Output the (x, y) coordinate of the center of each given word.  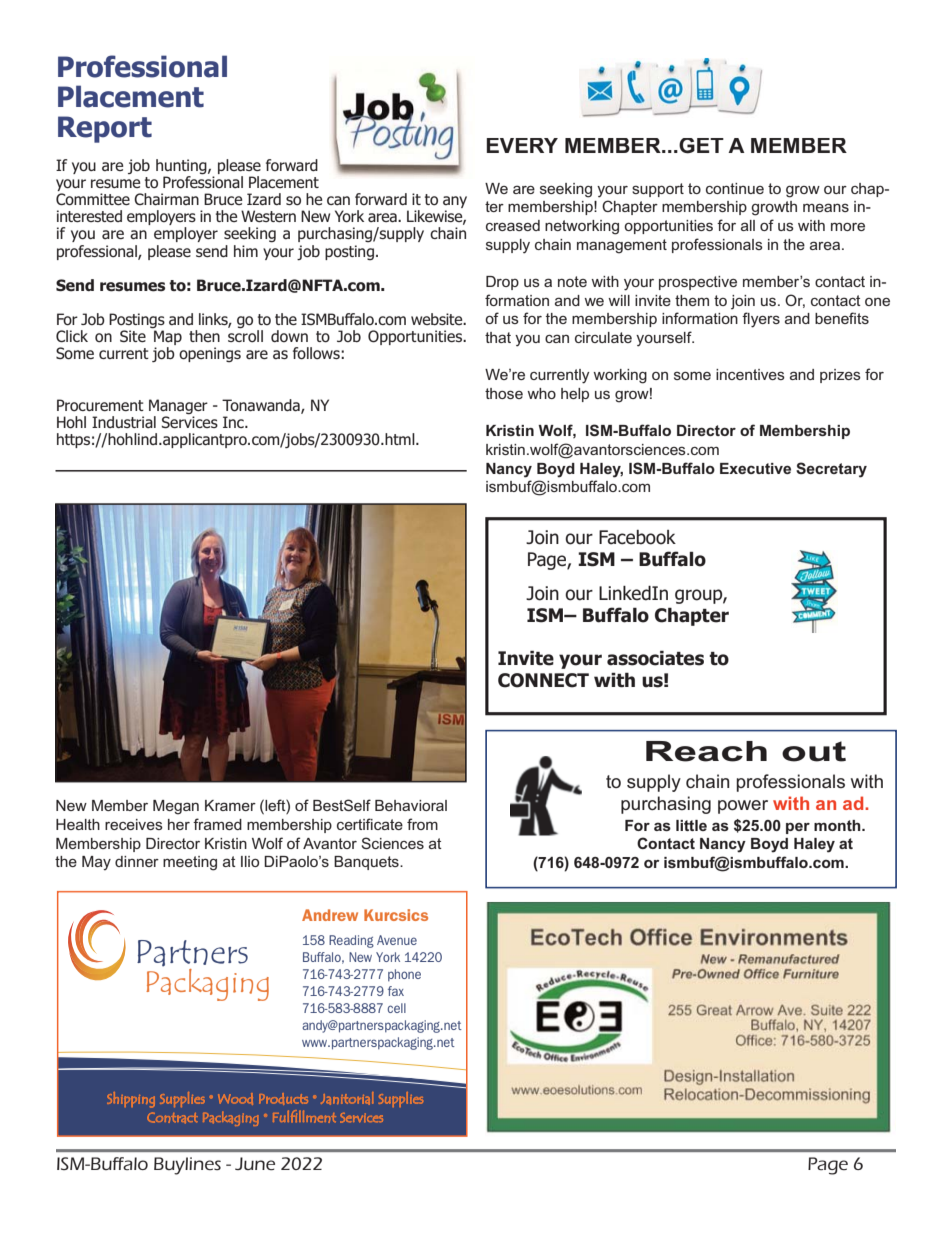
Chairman (166, 199)
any (455, 203)
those (504, 393)
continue (735, 188)
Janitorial (347, 1098)
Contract (172, 1117)
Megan (176, 807)
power (743, 807)
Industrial (124, 422)
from (422, 824)
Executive (755, 468)
